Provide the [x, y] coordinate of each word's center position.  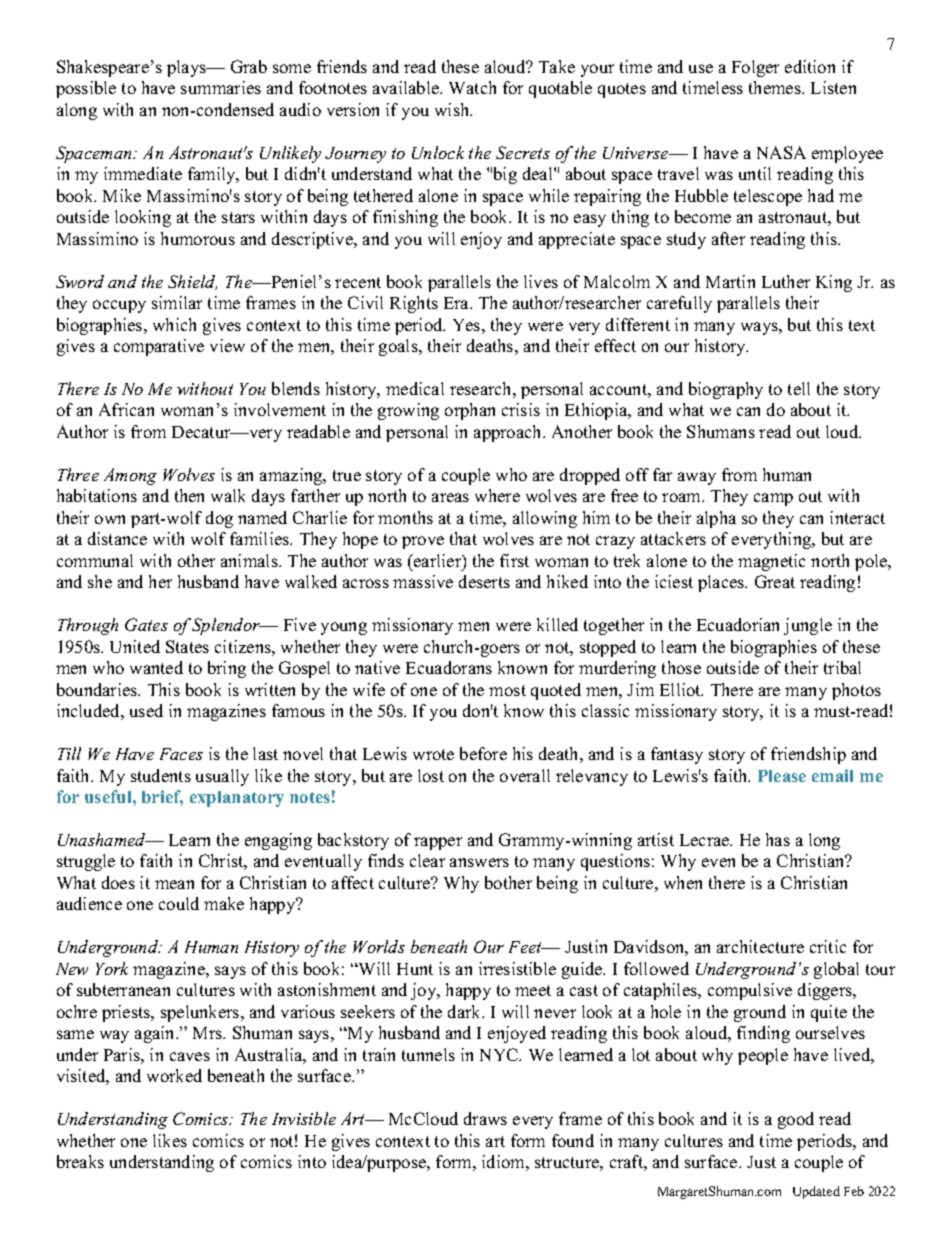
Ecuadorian [738, 624]
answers [479, 862]
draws [485, 1118]
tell [799, 388]
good [796, 1120]
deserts [484, 581]
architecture [760, 946]
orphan [470, 411]
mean [174, 884]
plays [188, 68]
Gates [146, 624]
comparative [159, 347]
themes [776, 87]
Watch [472, 87]
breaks [80, 1161]
